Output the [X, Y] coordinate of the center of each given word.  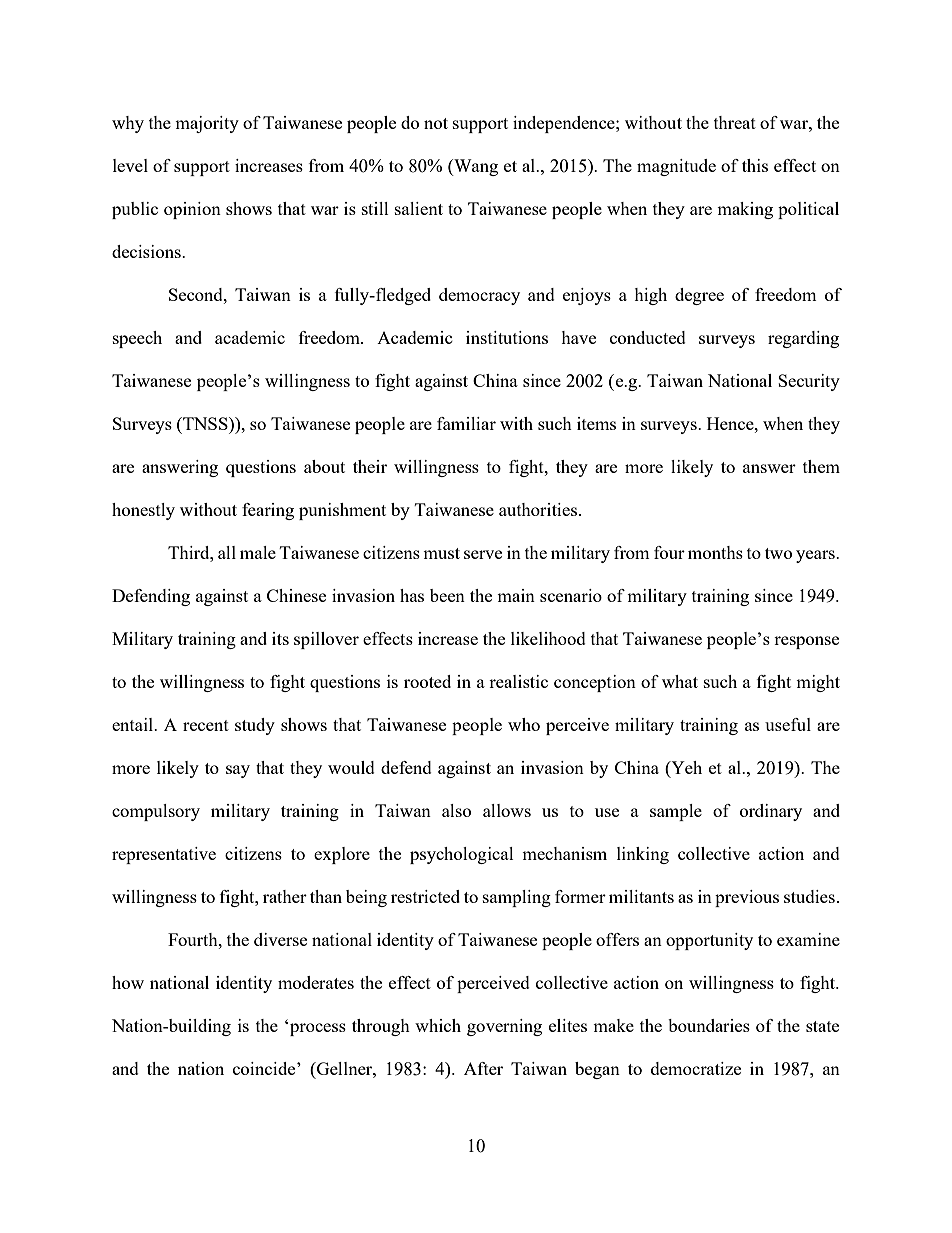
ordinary [771, 812]
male [258, 552]
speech [137, 339]
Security [809, 382]
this [755, 165]
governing [504, 1027]
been [447, 595]
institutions [507, 337]
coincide [265, 1068]
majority [207, 124]
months [715, 552]
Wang [475, 167]
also [456, 810]
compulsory [156, 812]
